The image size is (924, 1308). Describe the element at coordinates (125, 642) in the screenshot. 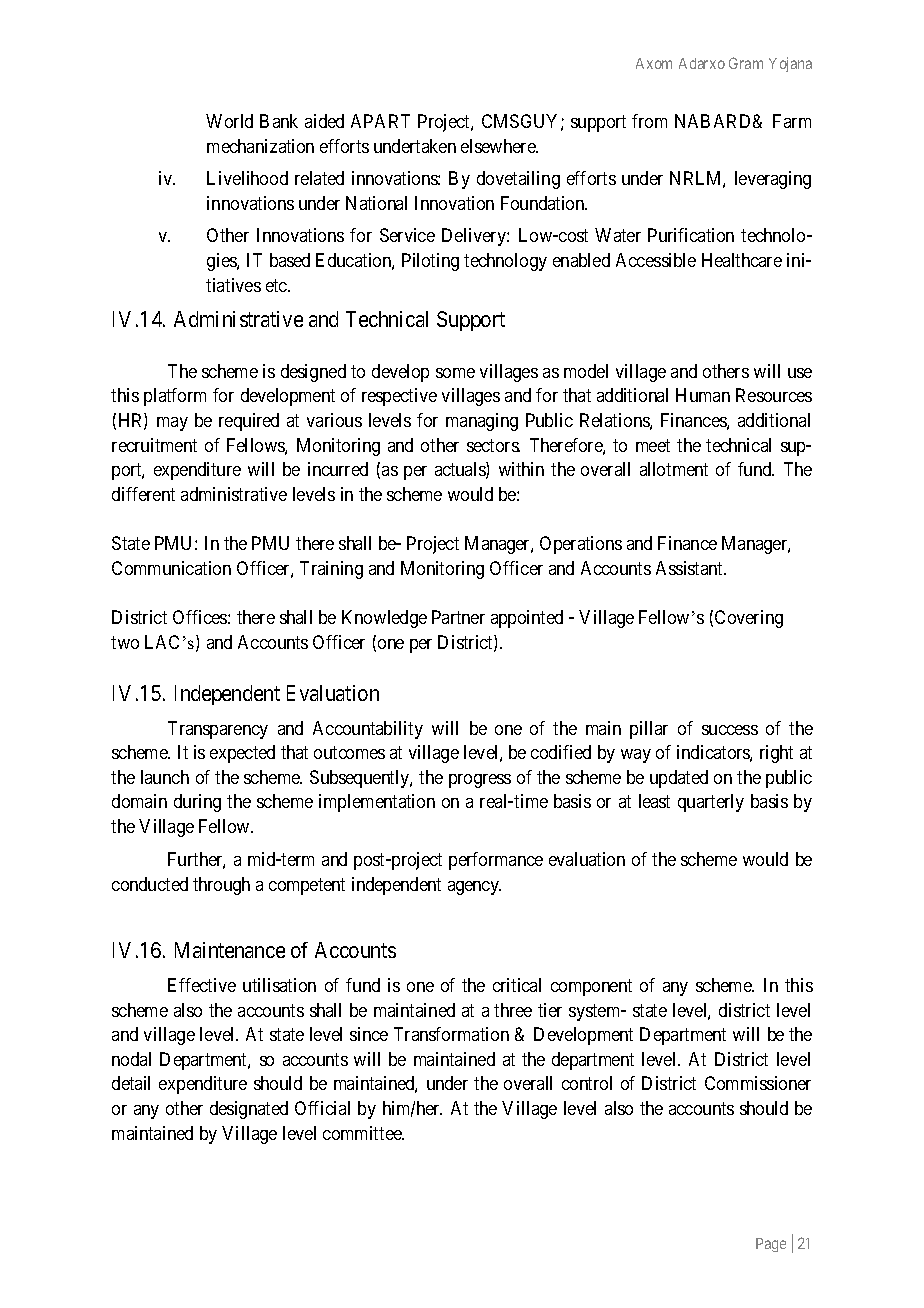

I see `two` at that location.
